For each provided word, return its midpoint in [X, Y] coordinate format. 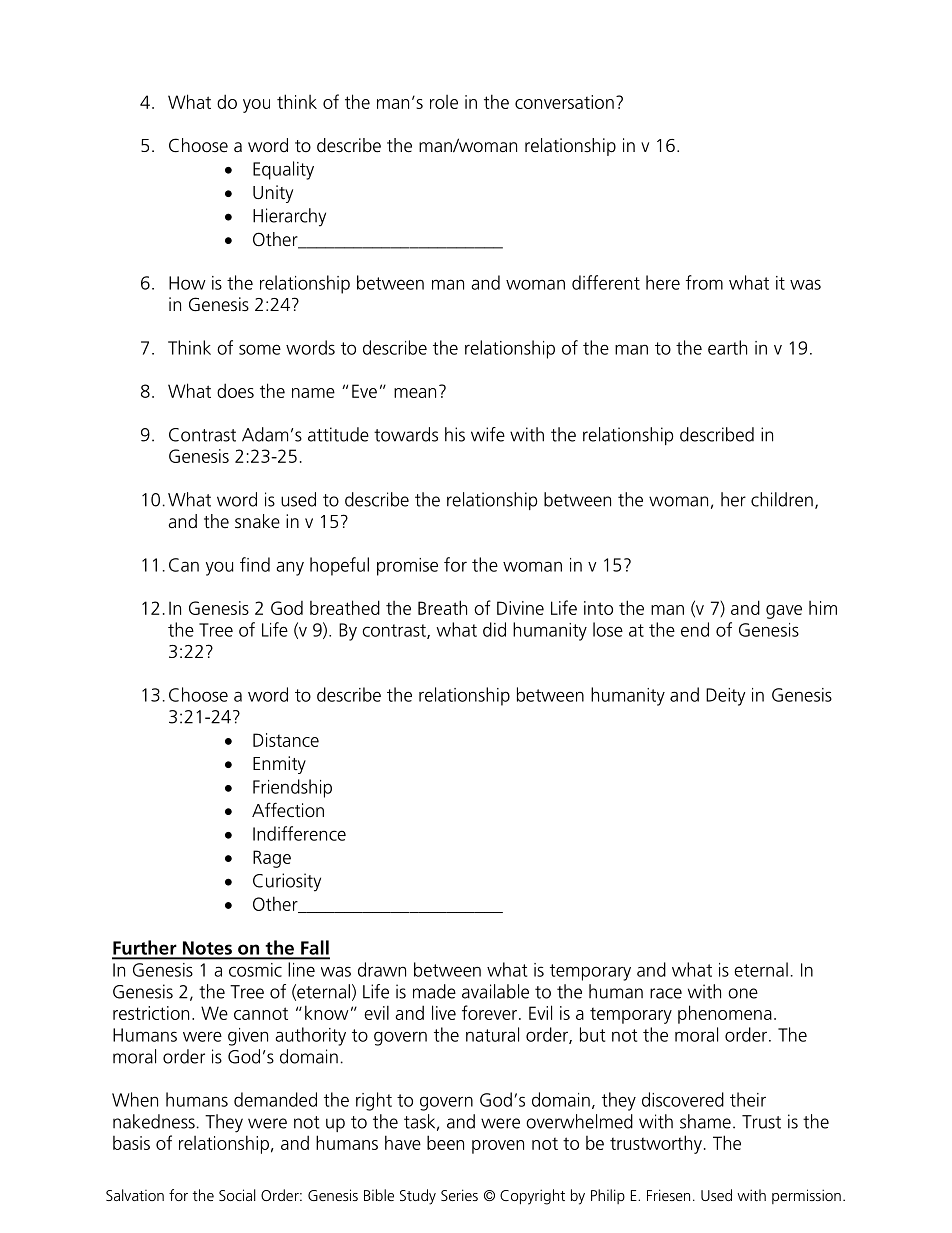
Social [237, 1195]
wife [488, 434]
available [495, 991]
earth [727, 347]
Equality [283, 170]
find [255, 564]
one [743, 993]
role [444, 102]
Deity [725, 697]
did [494, 629]
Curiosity [287, 882]
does [235, 390]
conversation [564, 102]
